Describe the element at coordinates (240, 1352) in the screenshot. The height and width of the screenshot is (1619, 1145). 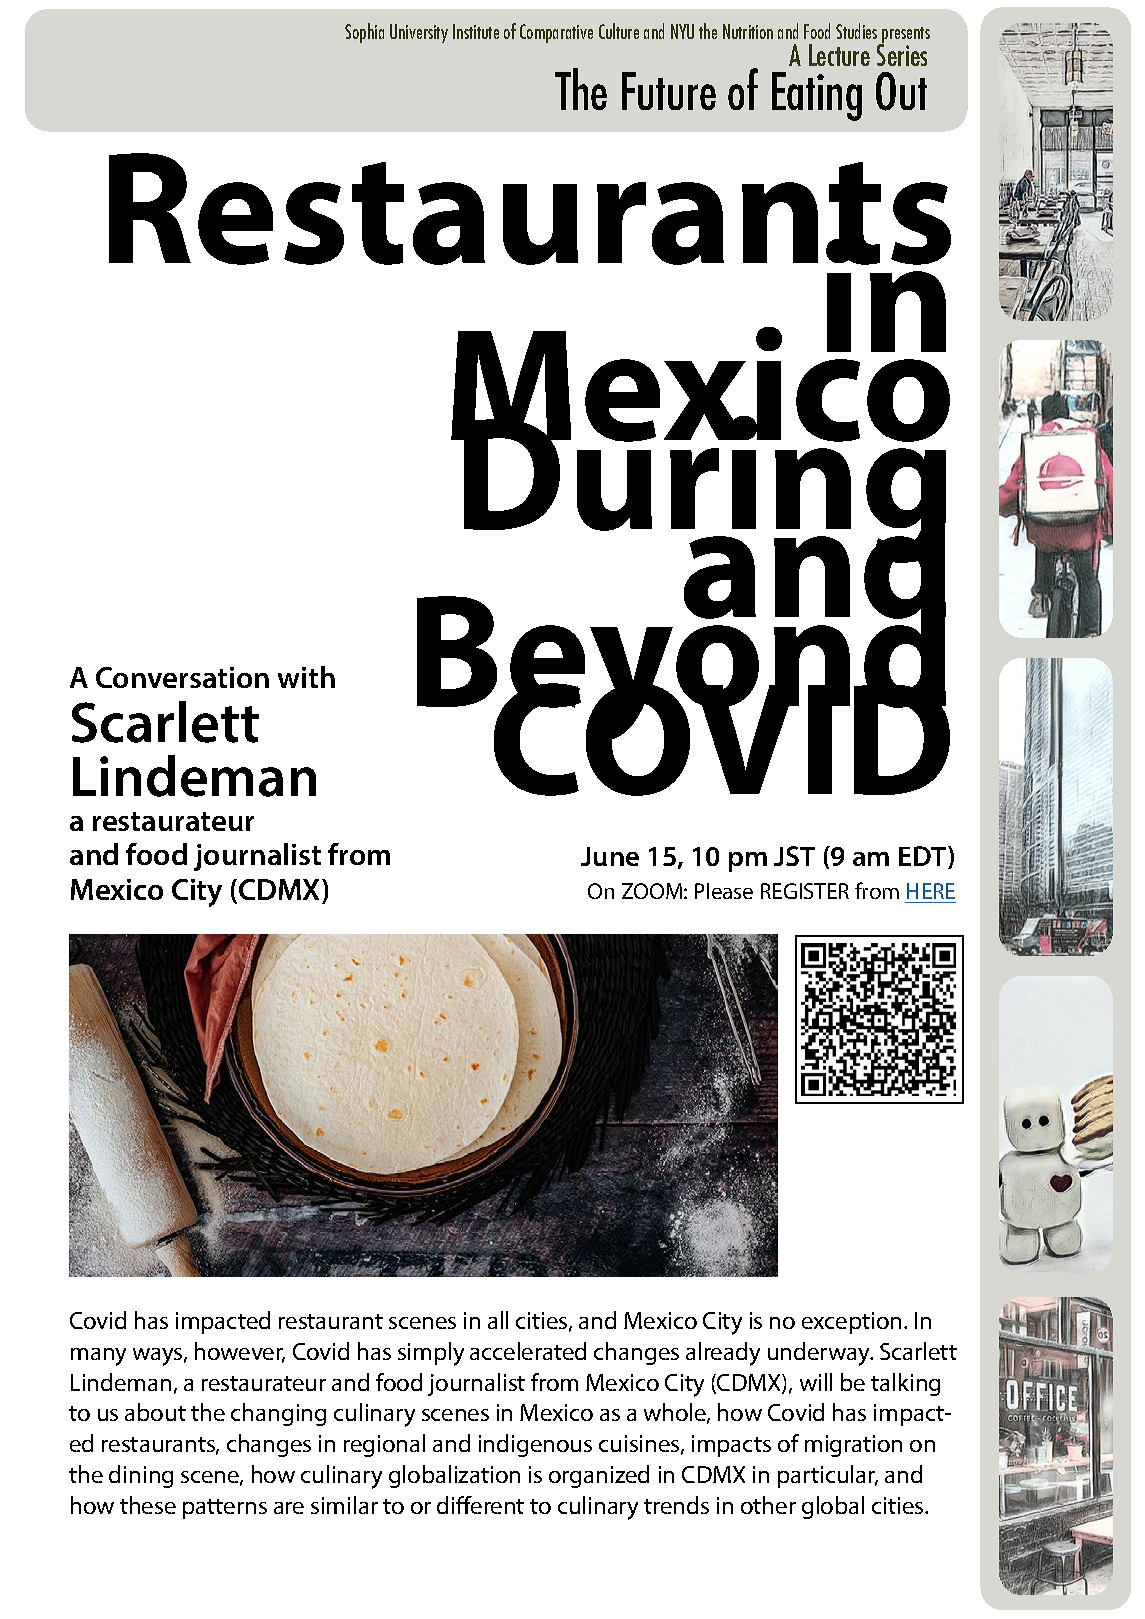
I see `however` at that location.
